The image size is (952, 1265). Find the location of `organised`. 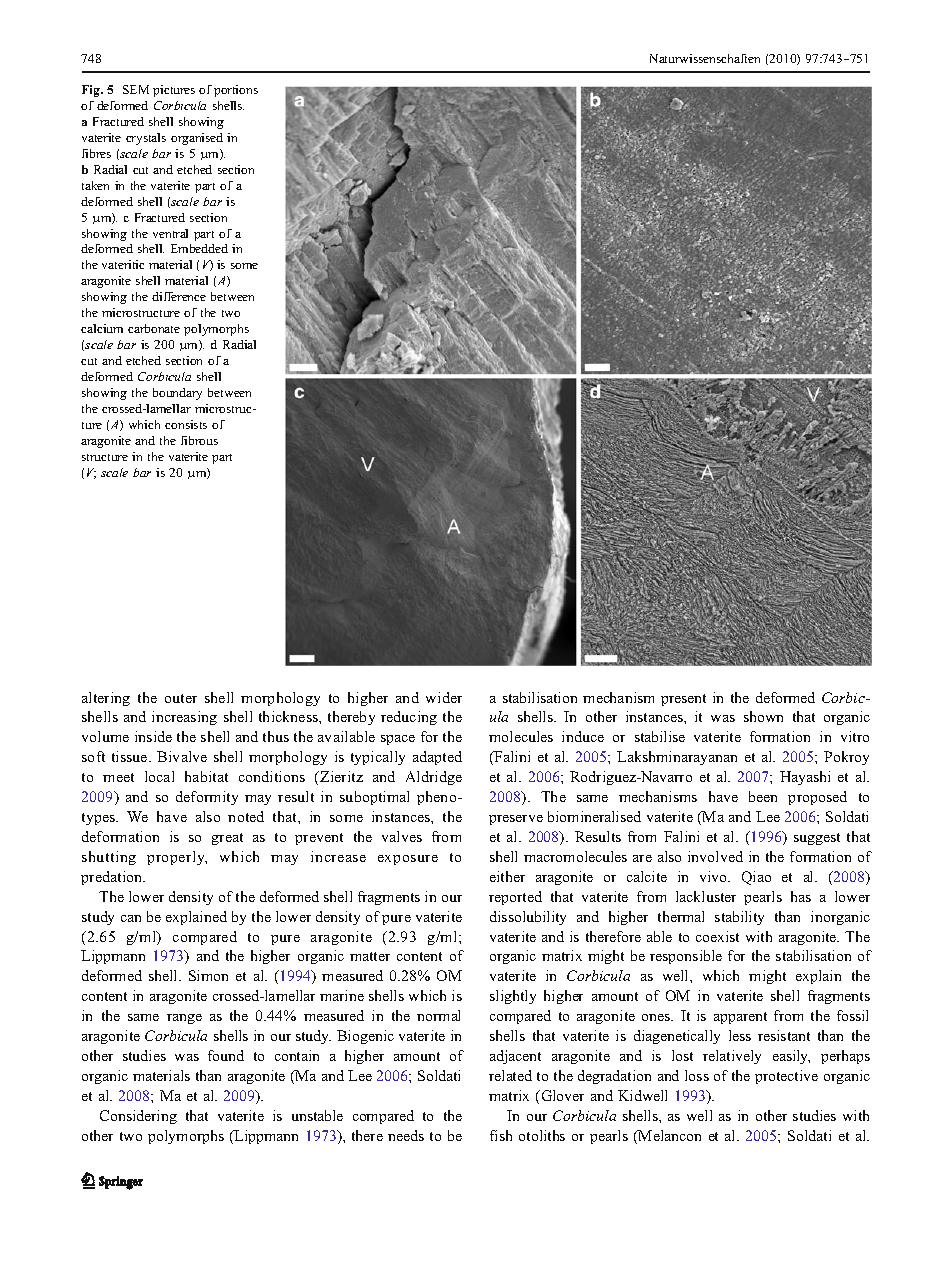

organised is located at coordinates (197, 139).
